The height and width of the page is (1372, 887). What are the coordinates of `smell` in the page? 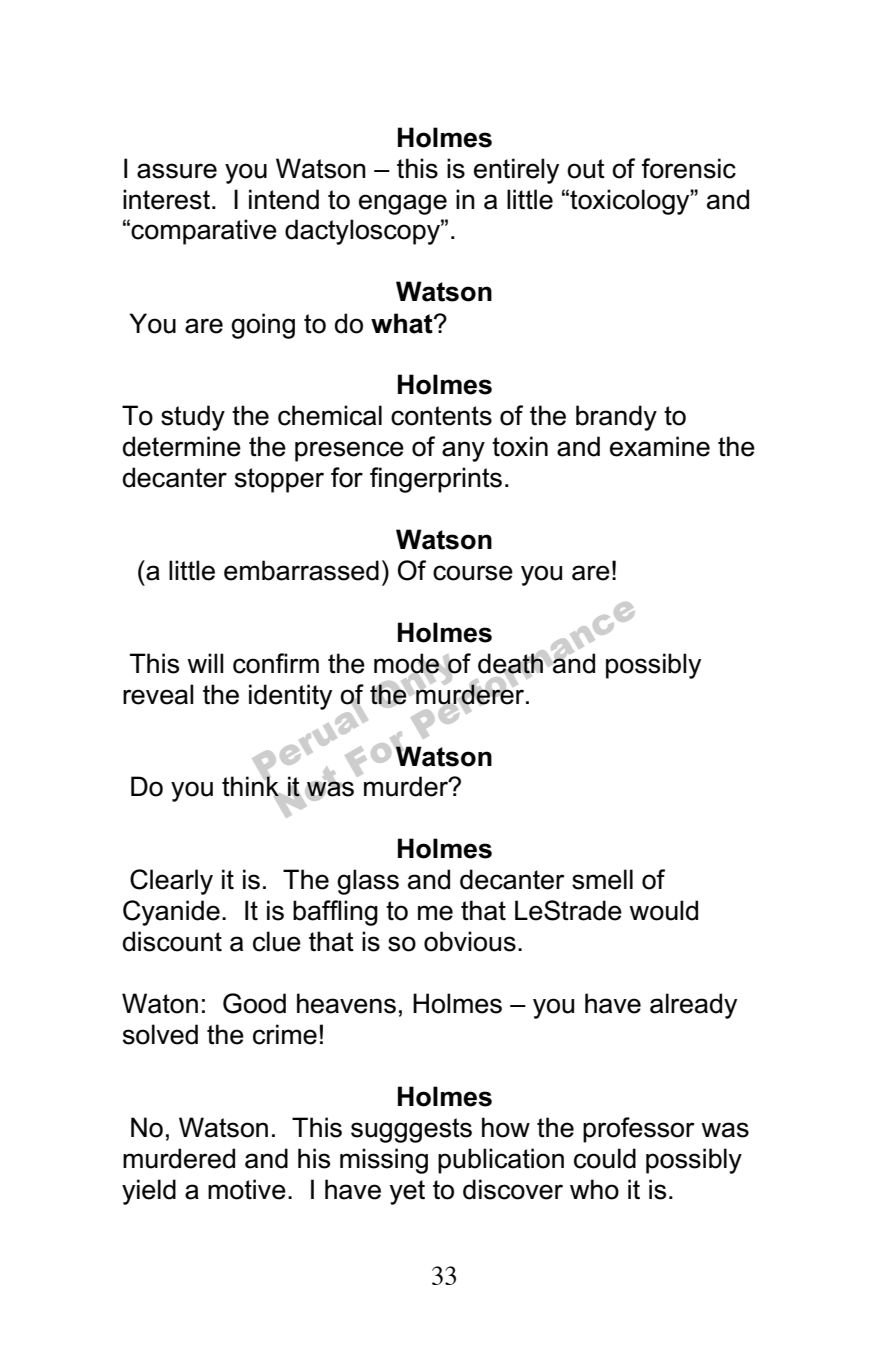 It's located at (602, 879).
